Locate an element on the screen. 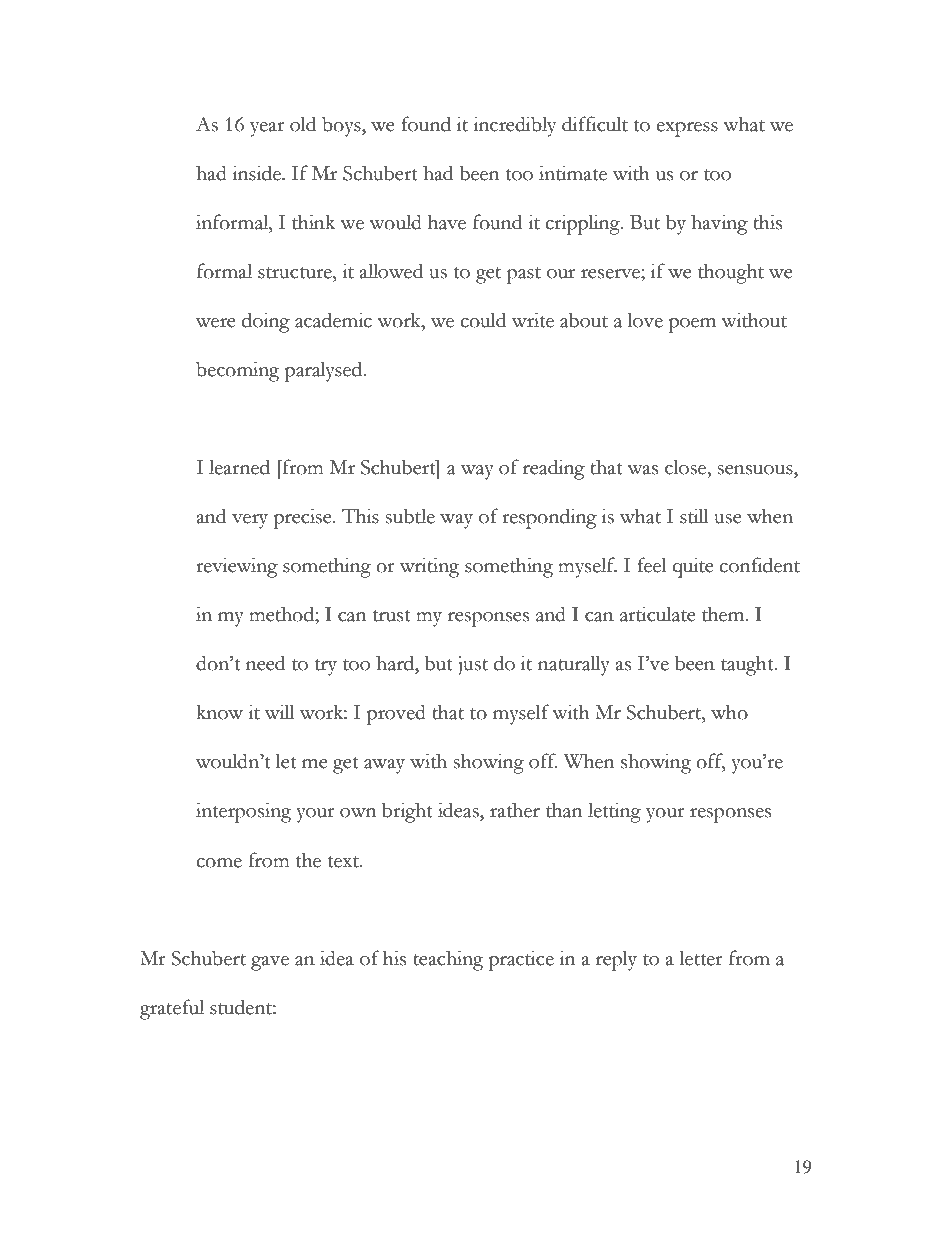 This screenshot has height=1233, width=952. gave is located at coordinates (270, 963).
